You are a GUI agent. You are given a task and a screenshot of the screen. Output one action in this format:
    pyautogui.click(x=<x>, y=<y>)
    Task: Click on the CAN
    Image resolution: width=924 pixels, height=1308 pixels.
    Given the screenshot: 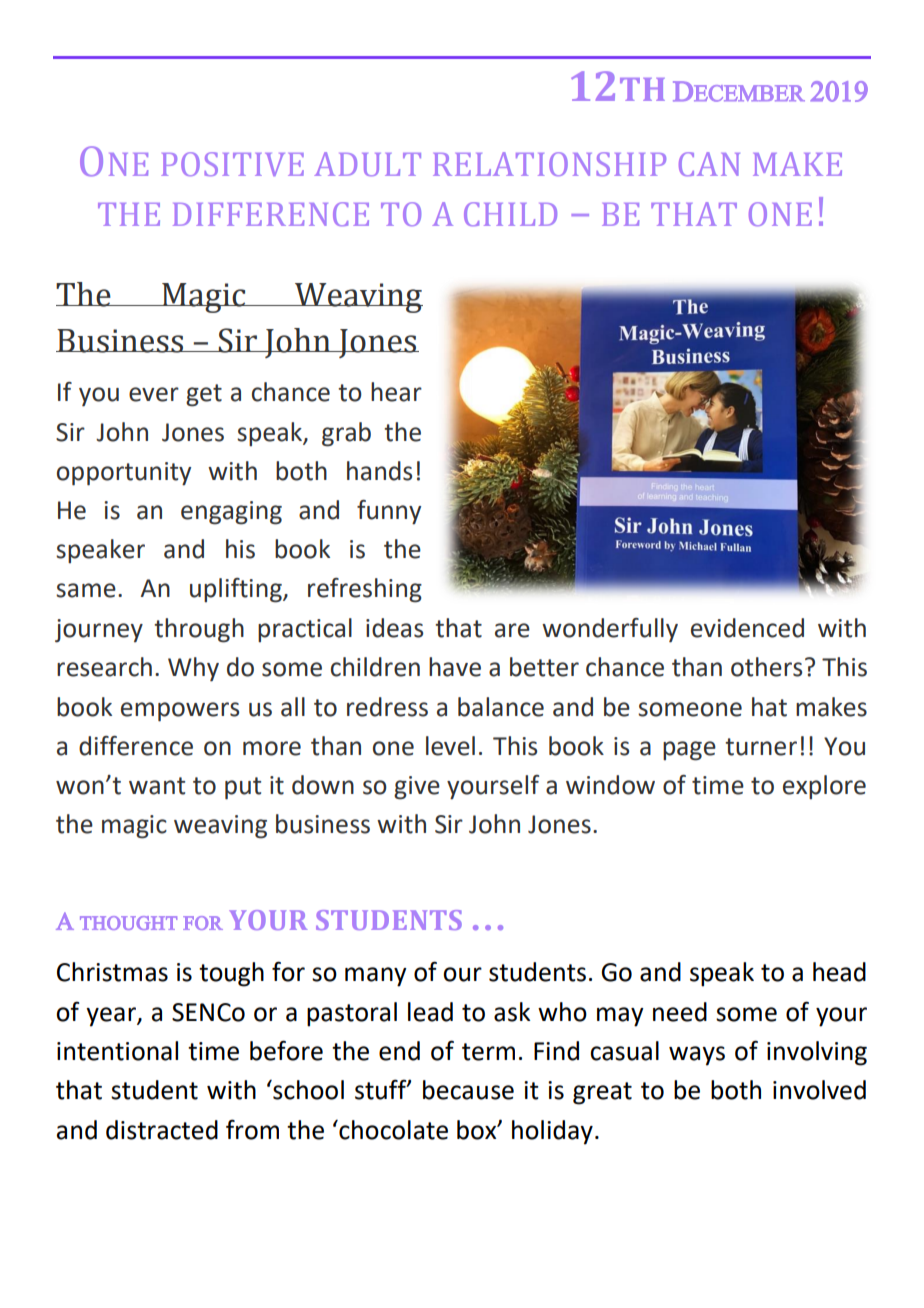 What is the action you would take?
    pyautogui.click(x=709, y=164)
